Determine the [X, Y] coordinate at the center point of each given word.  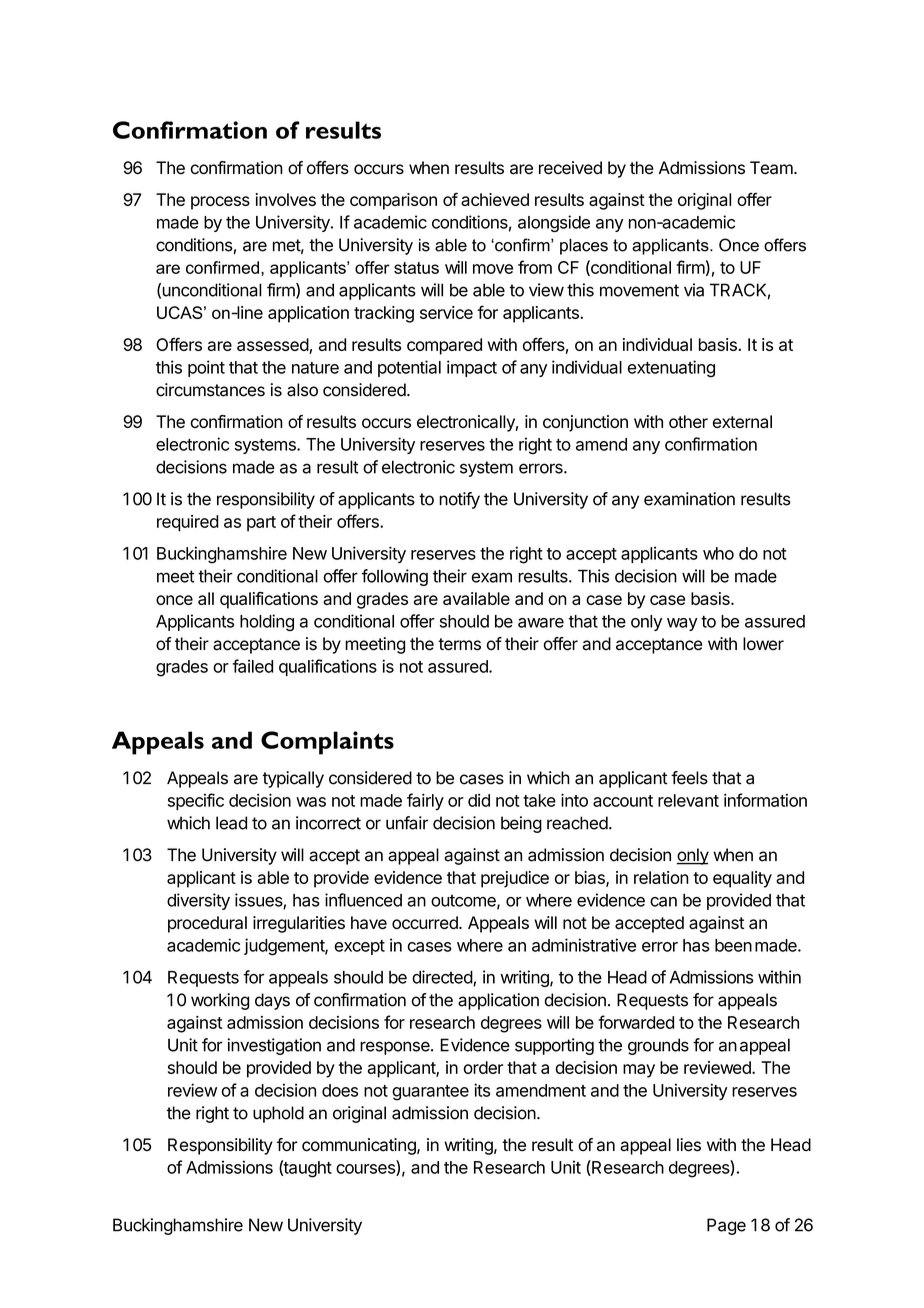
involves [286, 199]
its [482, 1090]
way [682, 624]
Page [726, 1226]
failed [252, 666]
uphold [278, 1114]
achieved [495, 199]
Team [772, 168]
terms [459, 644]
